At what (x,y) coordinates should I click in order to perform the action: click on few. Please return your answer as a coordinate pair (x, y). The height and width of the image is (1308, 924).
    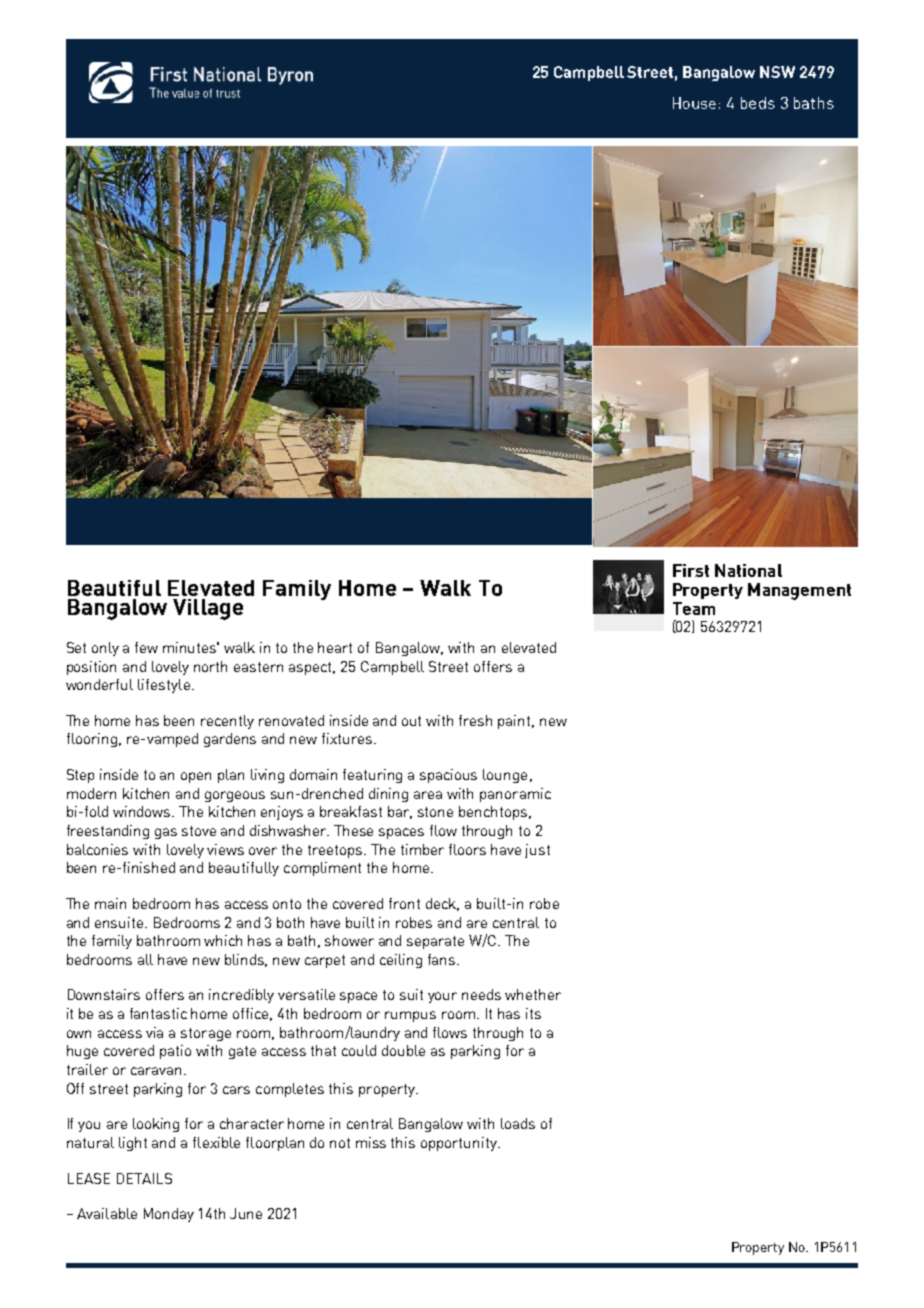
    Looking at the image, I should click on (146, 647).
